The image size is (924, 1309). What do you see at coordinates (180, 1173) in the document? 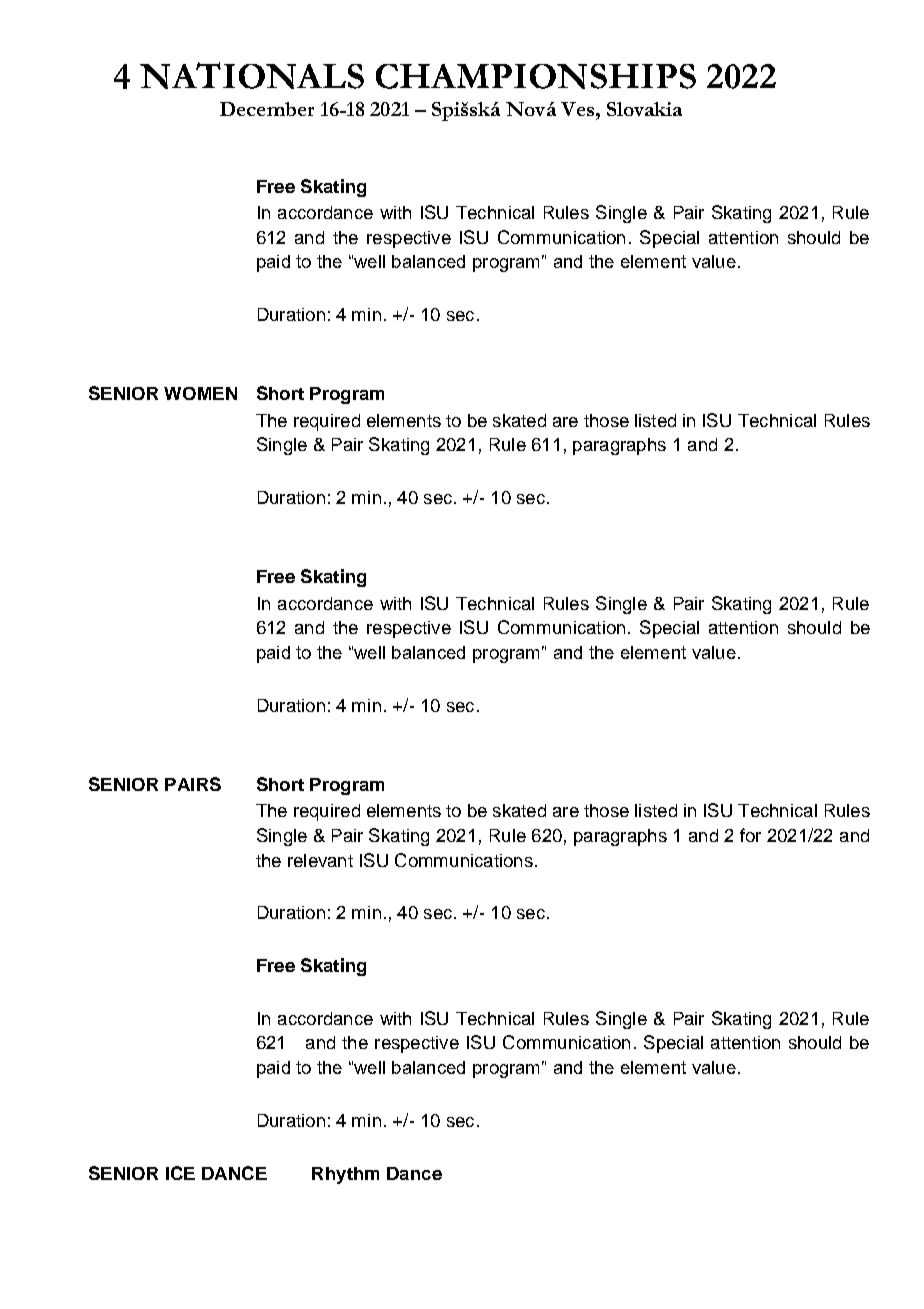
I see `ICE` at bounding box center [180, 1173].
